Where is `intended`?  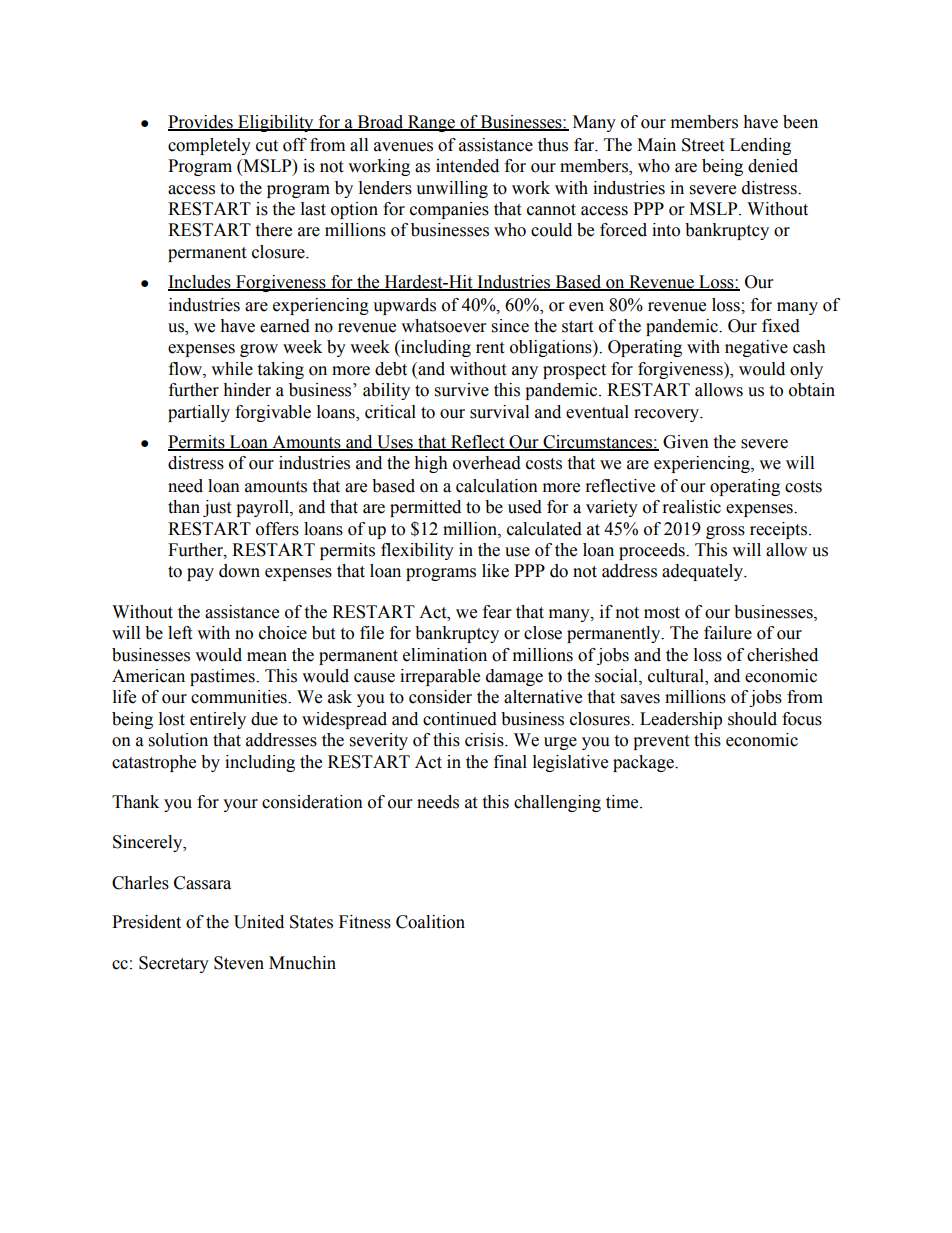 intended is located at coordinates (467, 166).
